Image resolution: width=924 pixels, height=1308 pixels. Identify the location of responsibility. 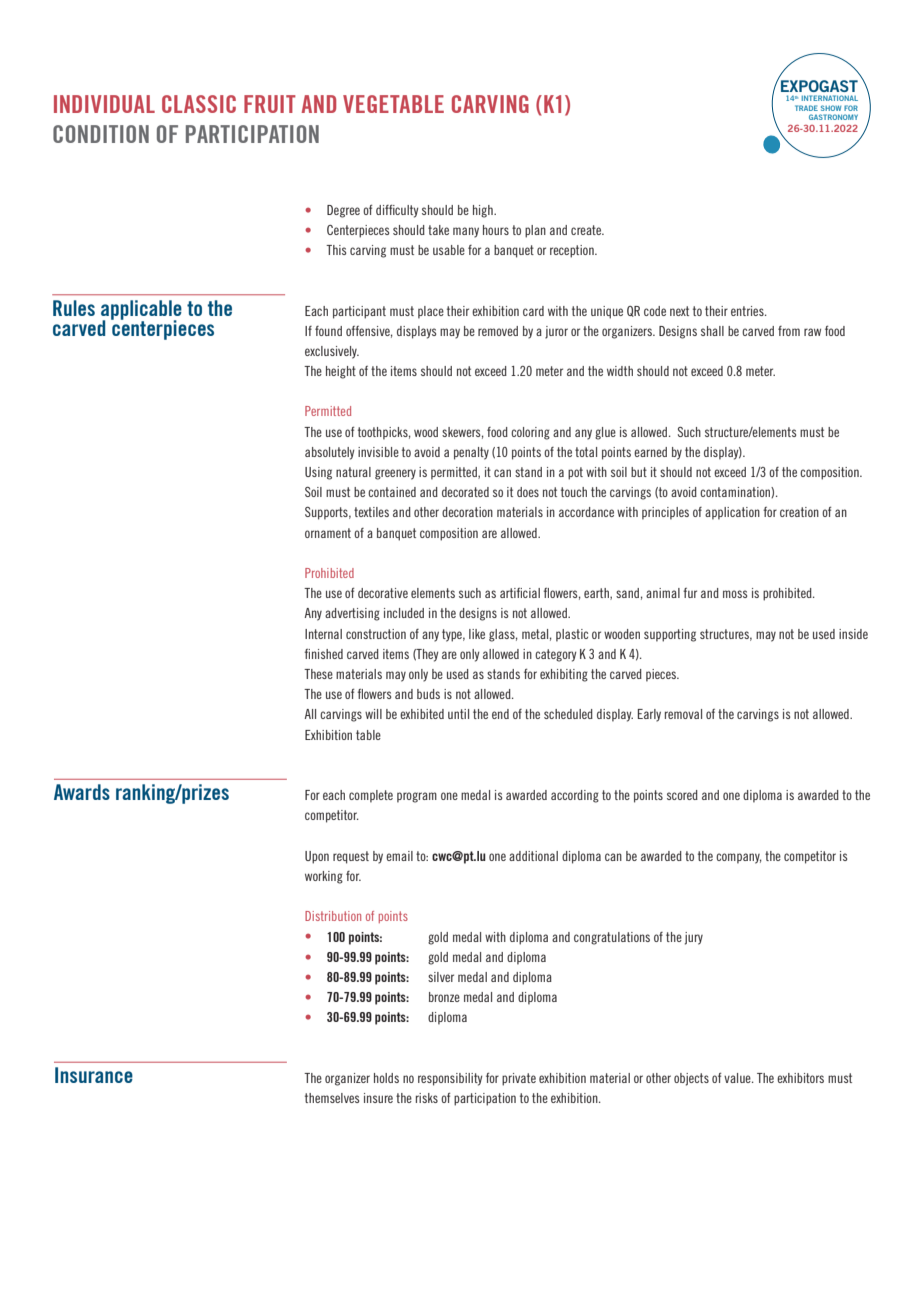
(450, 1079).
